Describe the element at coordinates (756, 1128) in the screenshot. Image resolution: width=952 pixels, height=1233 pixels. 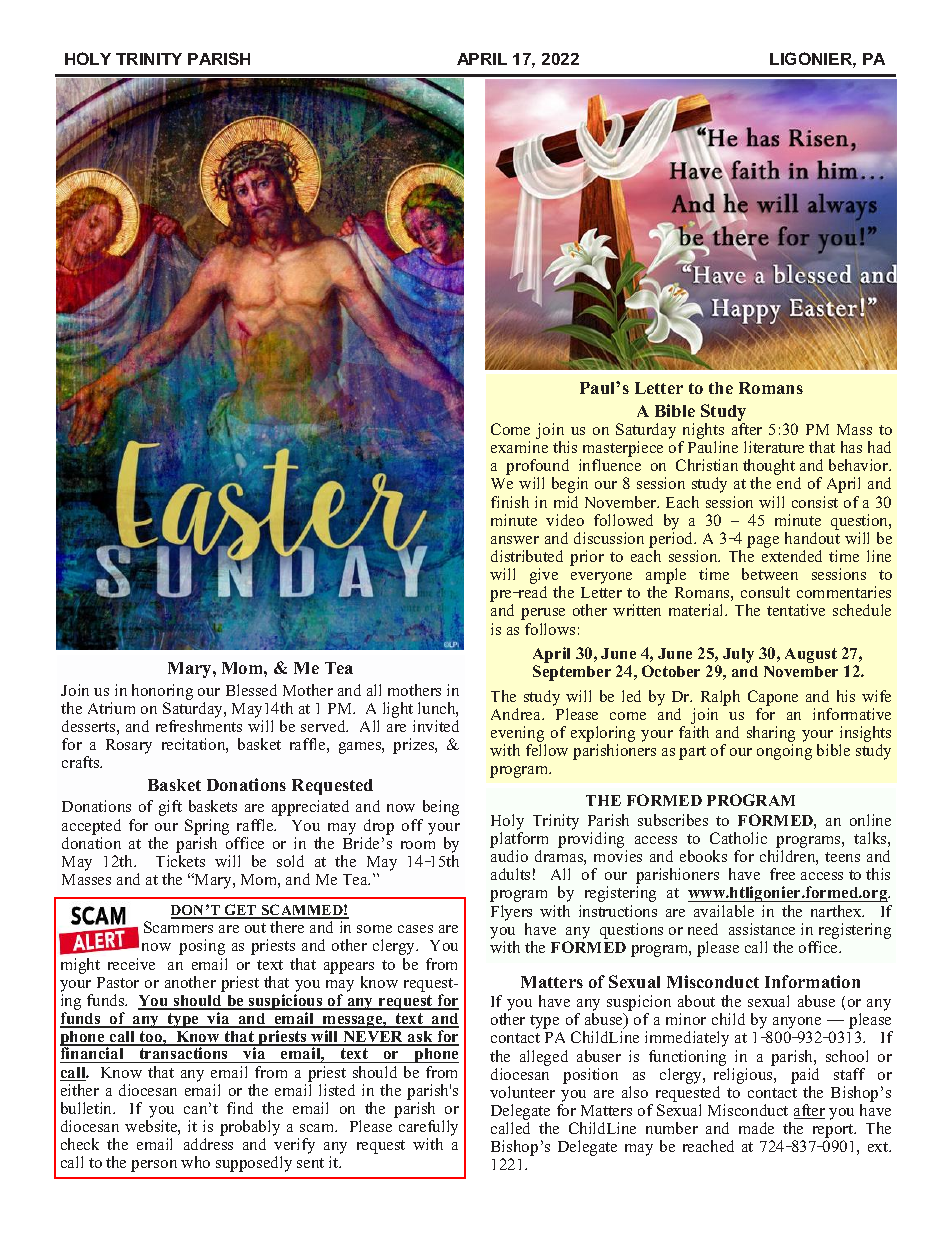
I see `made` at that location.
